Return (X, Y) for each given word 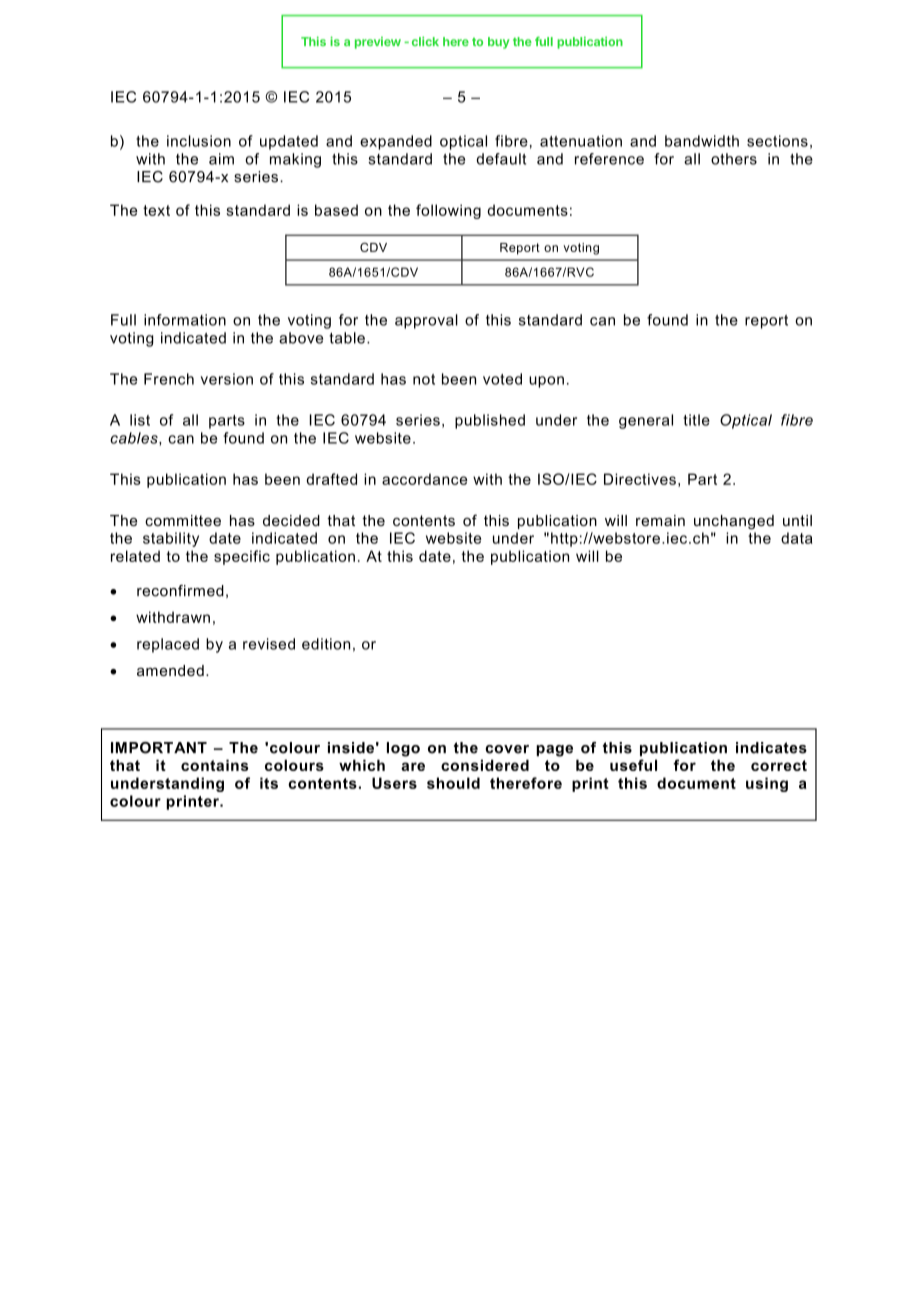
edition (326, 644)
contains (215, 765)
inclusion (199, 141)
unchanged (734, 522)
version (227, 379)
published (490, 421)
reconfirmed (180, 591)
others (734, 159)
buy (499, 43)
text (156, 210)
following (448, 211)
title (697, 420)
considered (485, 765)
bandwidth (702, 141)
